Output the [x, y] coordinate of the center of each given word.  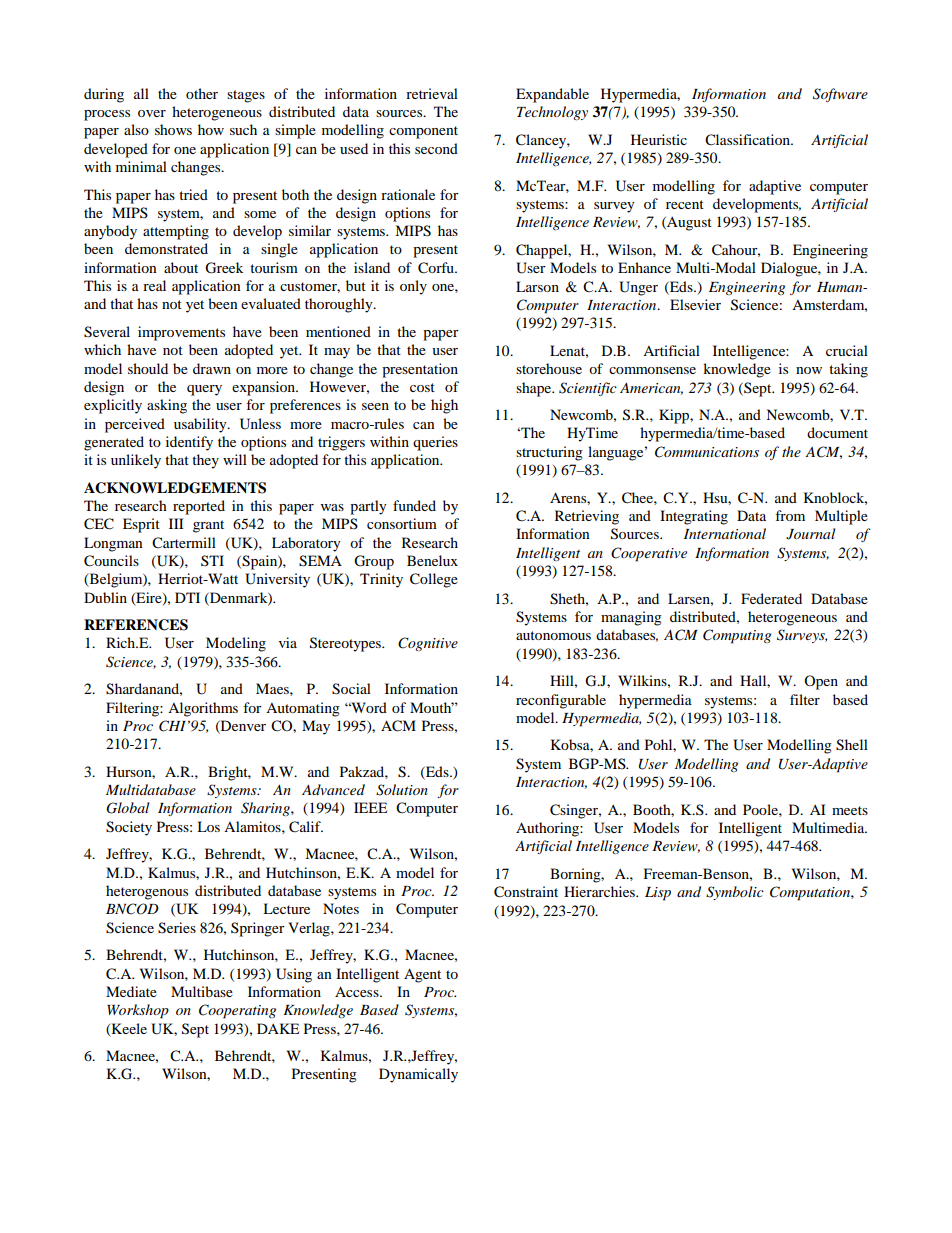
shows [173, 129]
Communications [707, 452]
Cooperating [237, 1011]
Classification [749, 140]
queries [435, 443]
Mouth [432, 707]
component [423, 132]
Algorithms [203, 709]
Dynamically [418, 1075]
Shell [852, 745]
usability [201, 425]
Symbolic [735, 893]
